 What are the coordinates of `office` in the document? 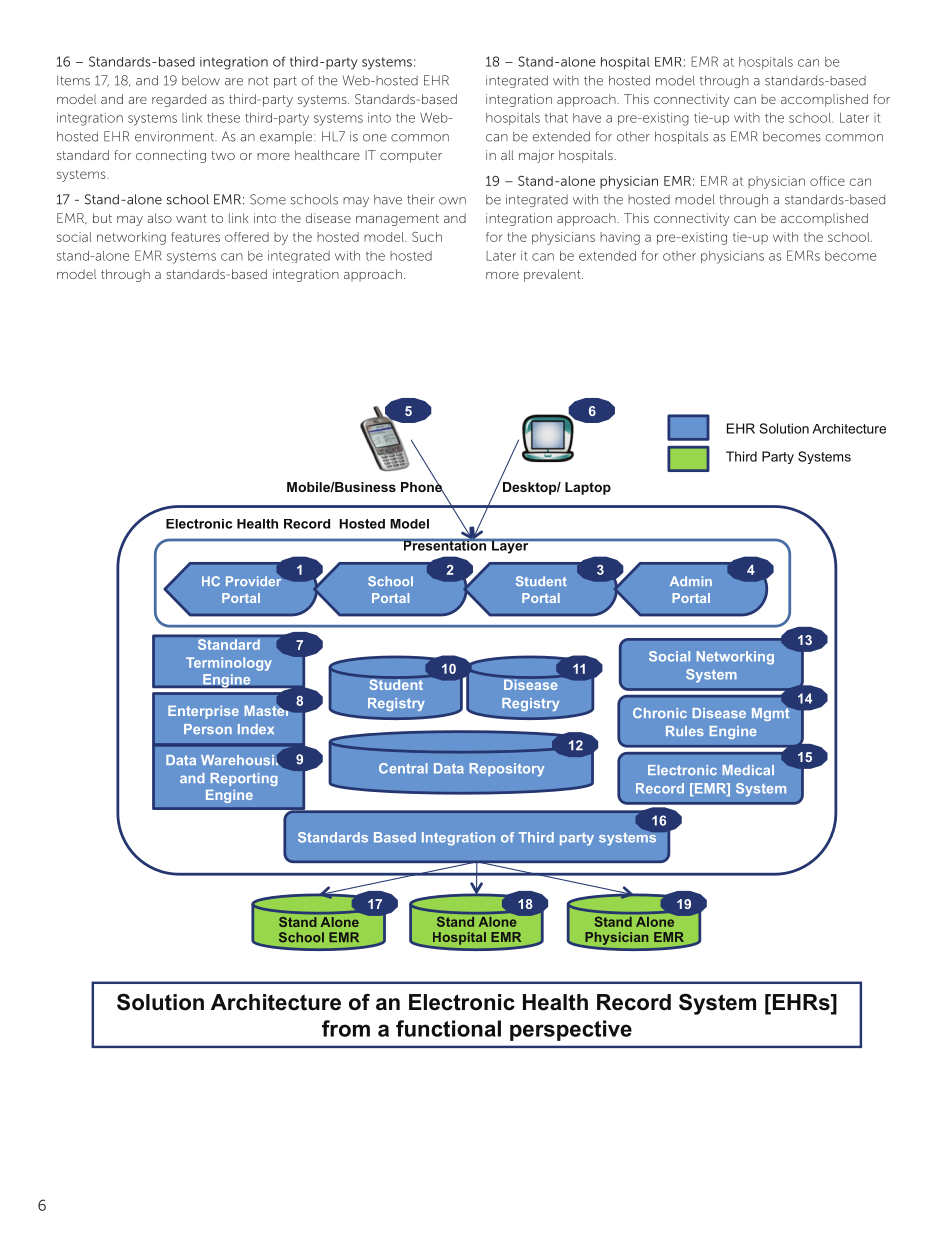 It's located at (827, 181).
